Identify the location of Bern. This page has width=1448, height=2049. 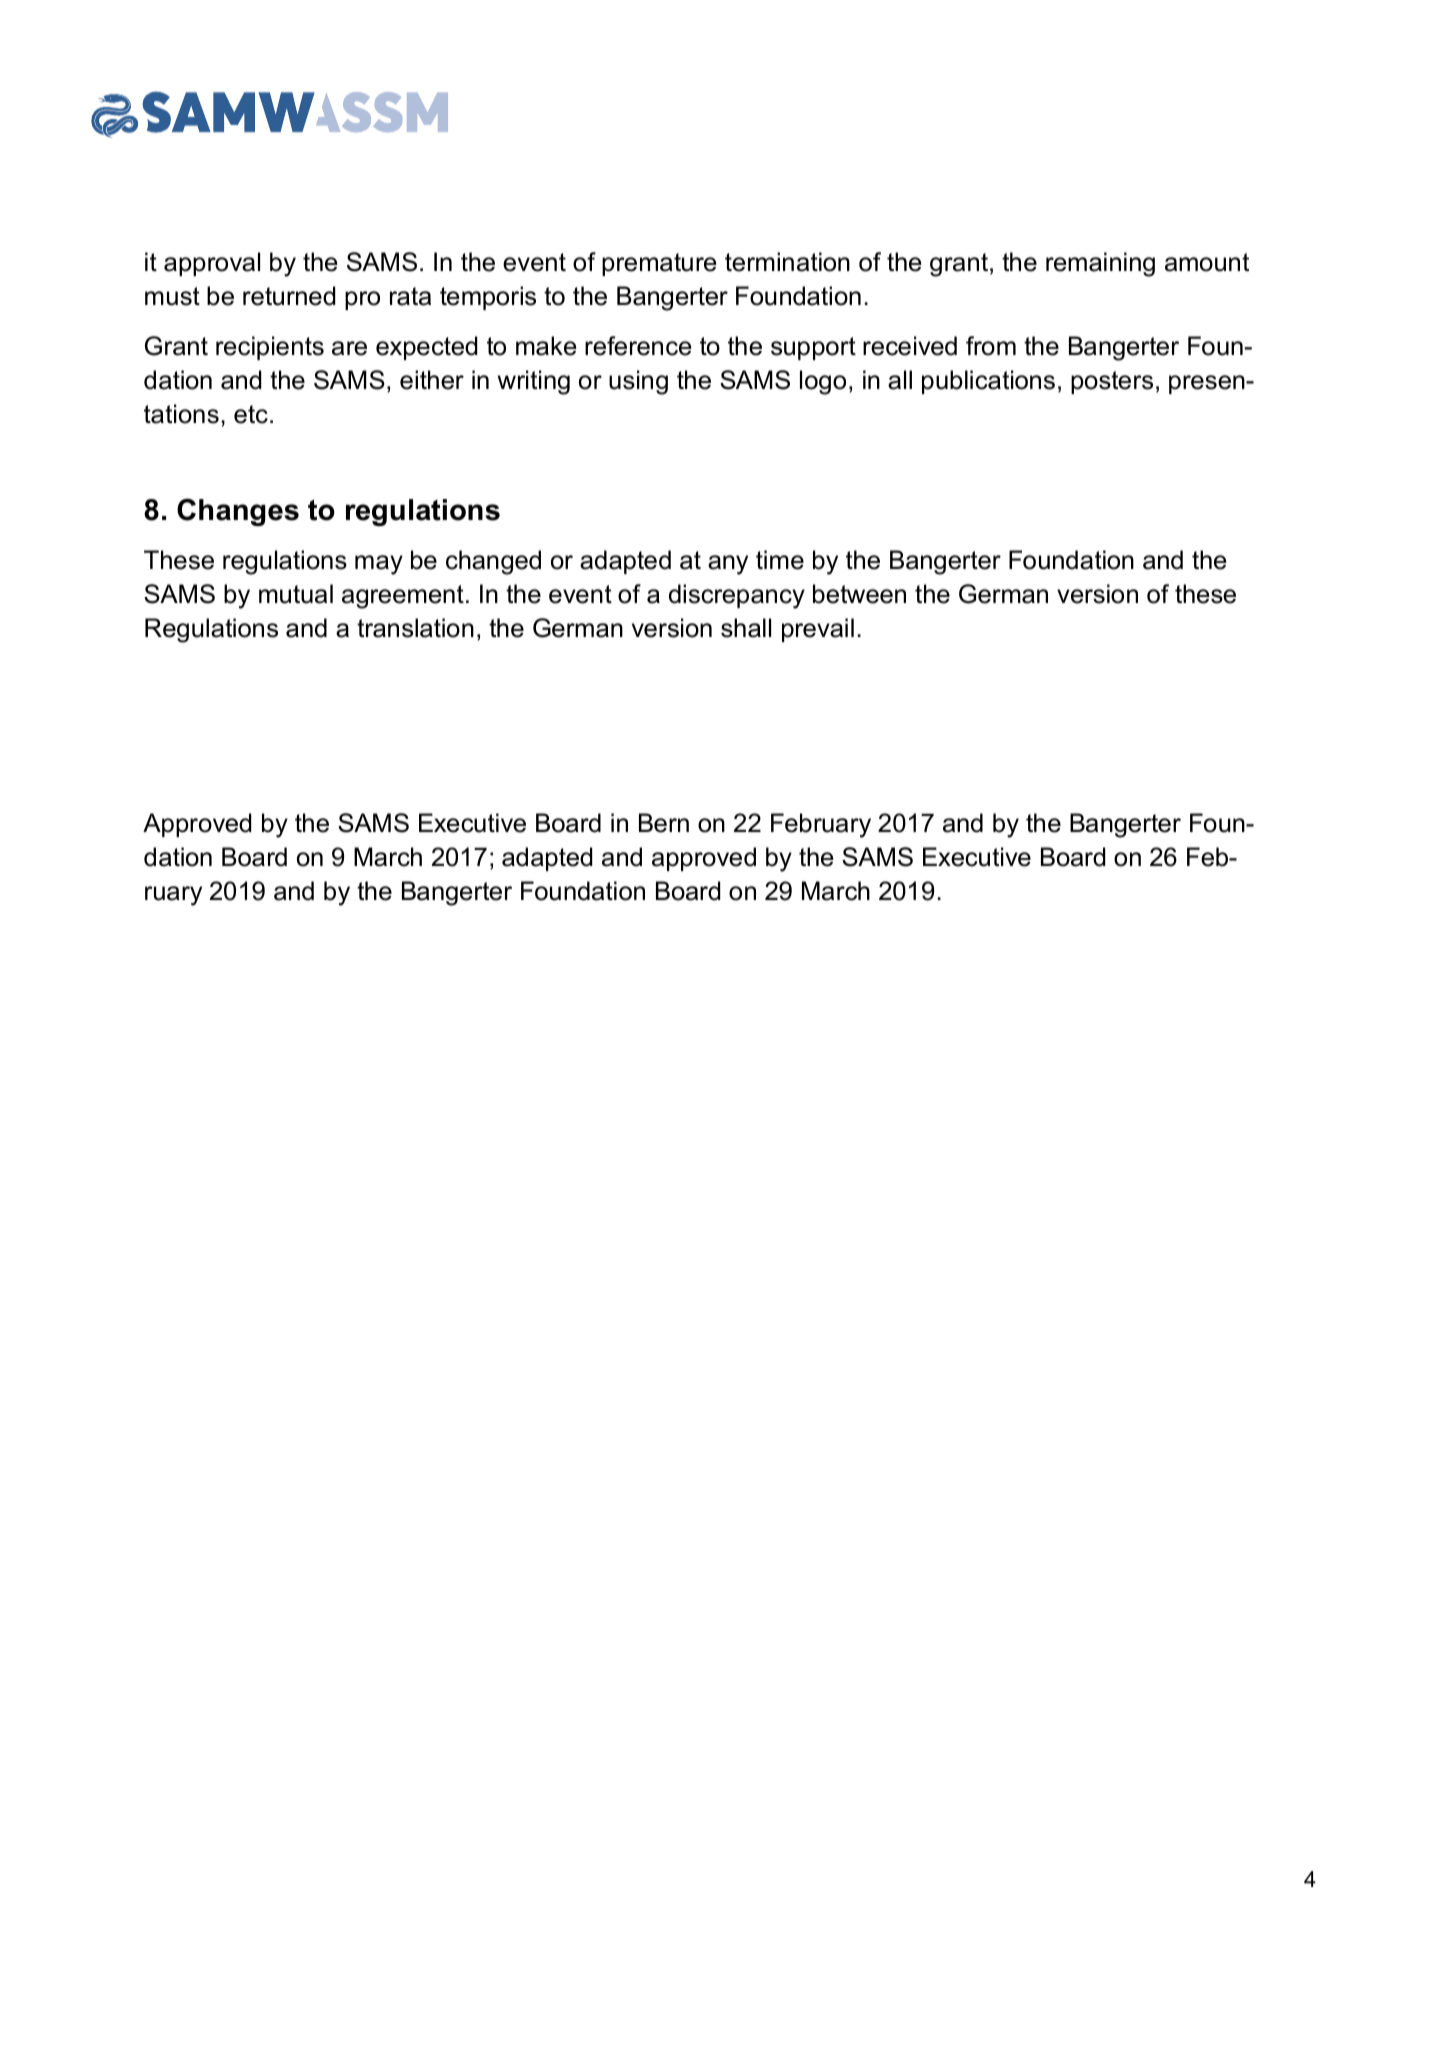
(664, 823).
